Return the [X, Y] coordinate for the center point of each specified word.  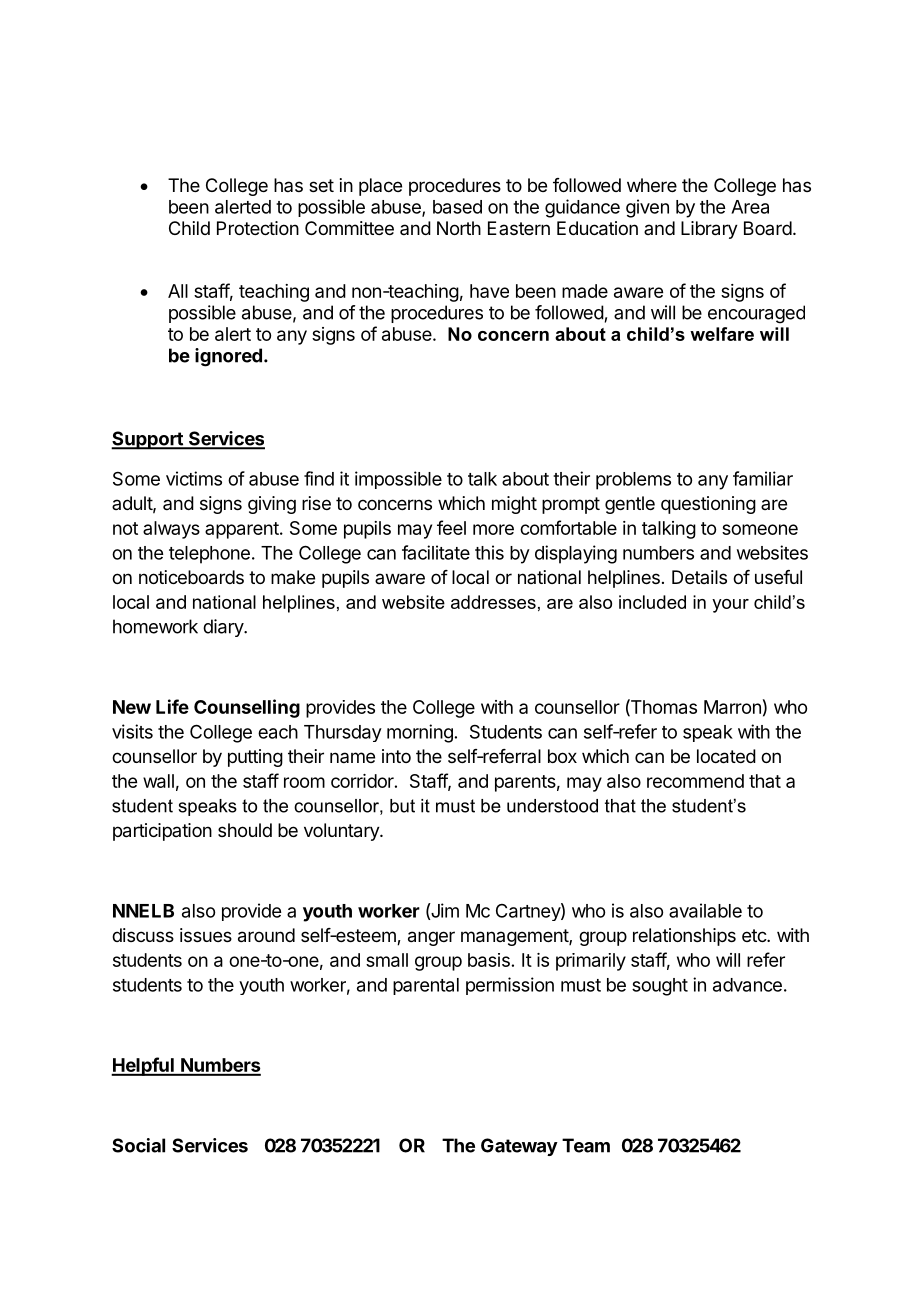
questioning [708, 505]
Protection [258, 228]
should [245, 830]
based [457, 207]
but [402, 806]
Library [709, 230]
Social [138, 1145]
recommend [695, 781]
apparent [242, 530]
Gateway [519, 1147]
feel [451, 527]
